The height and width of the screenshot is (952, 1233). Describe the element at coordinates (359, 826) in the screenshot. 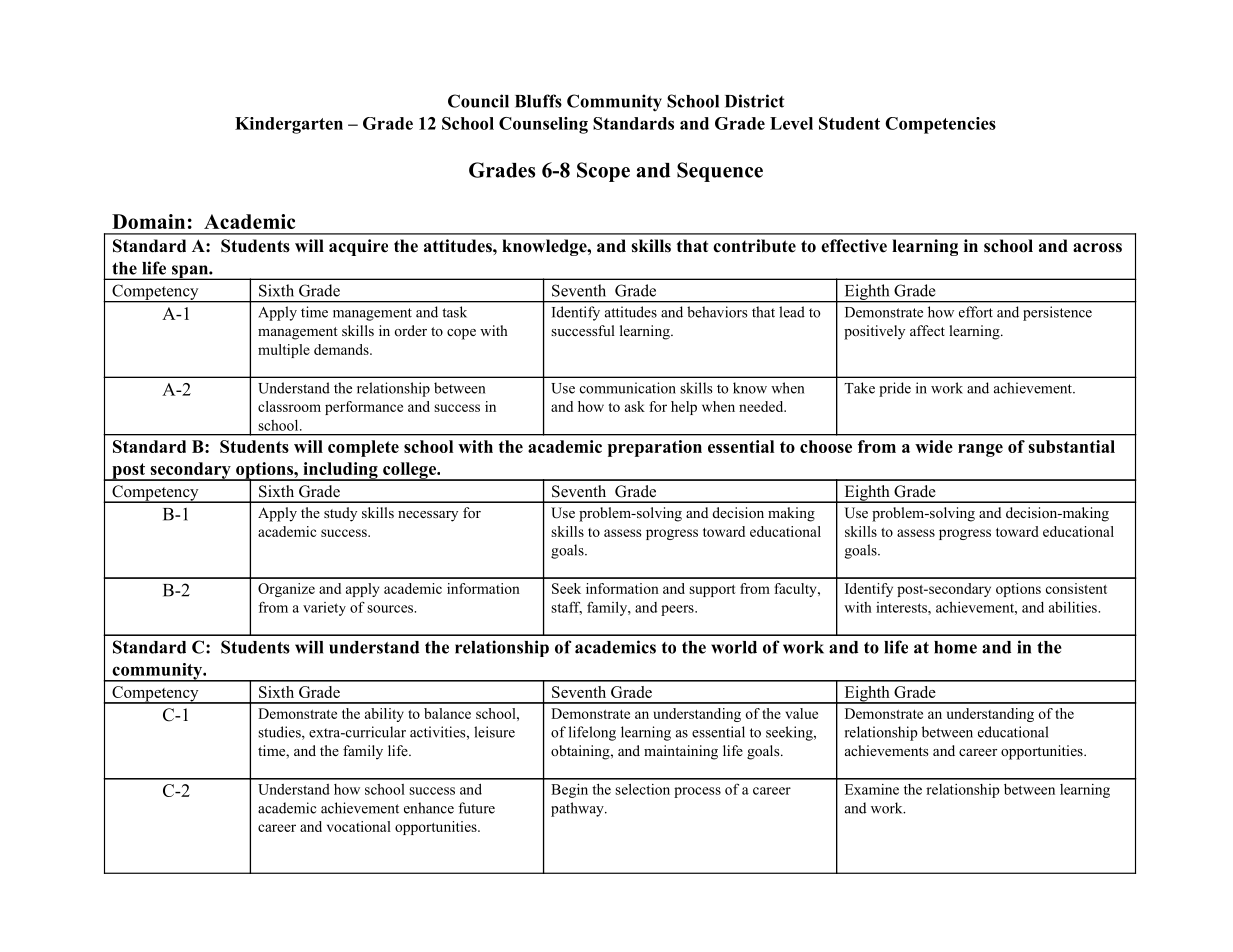

I see `vocational` at that location.
